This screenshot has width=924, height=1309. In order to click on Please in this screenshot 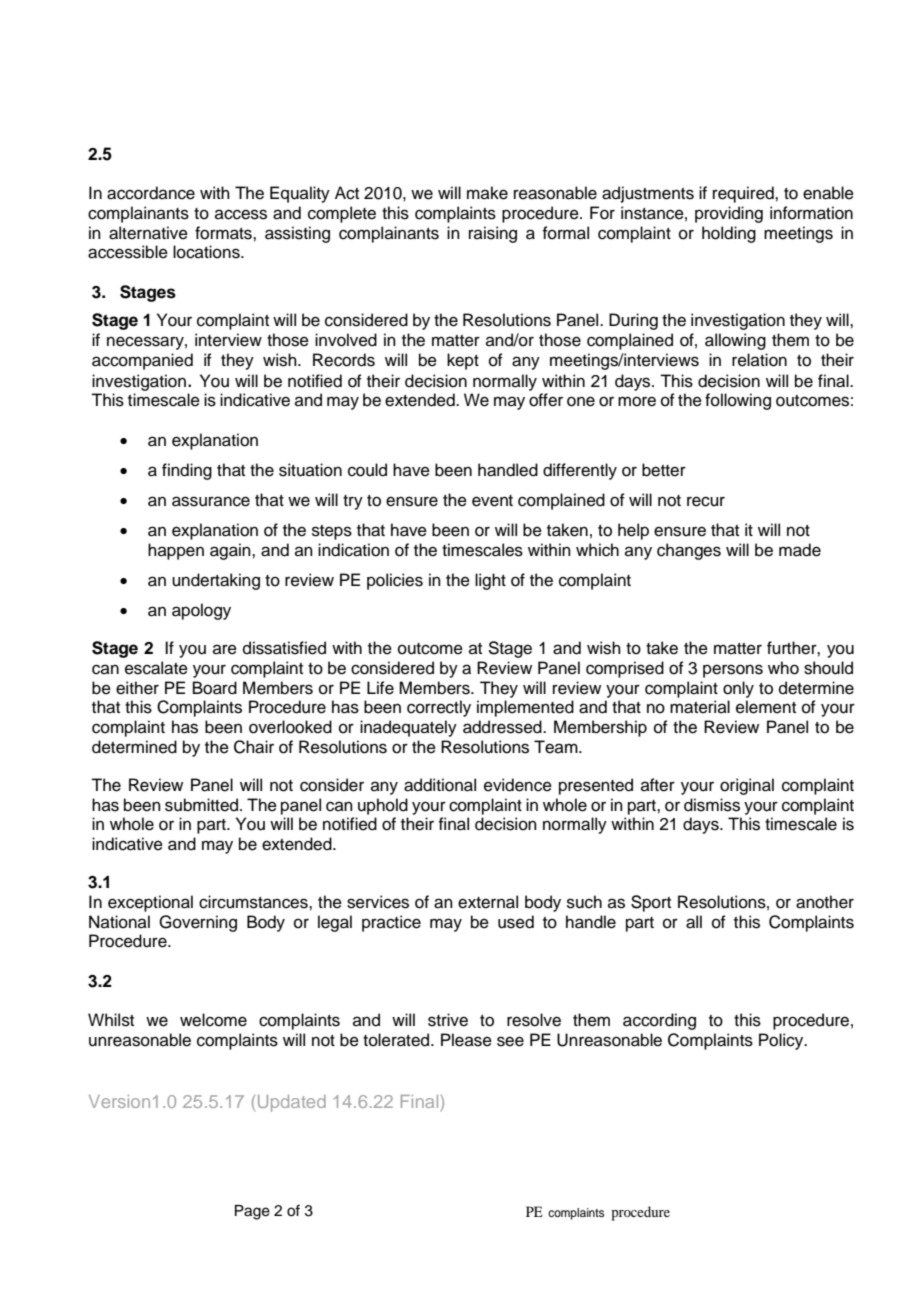, I will do `click(466, 1040)`.
